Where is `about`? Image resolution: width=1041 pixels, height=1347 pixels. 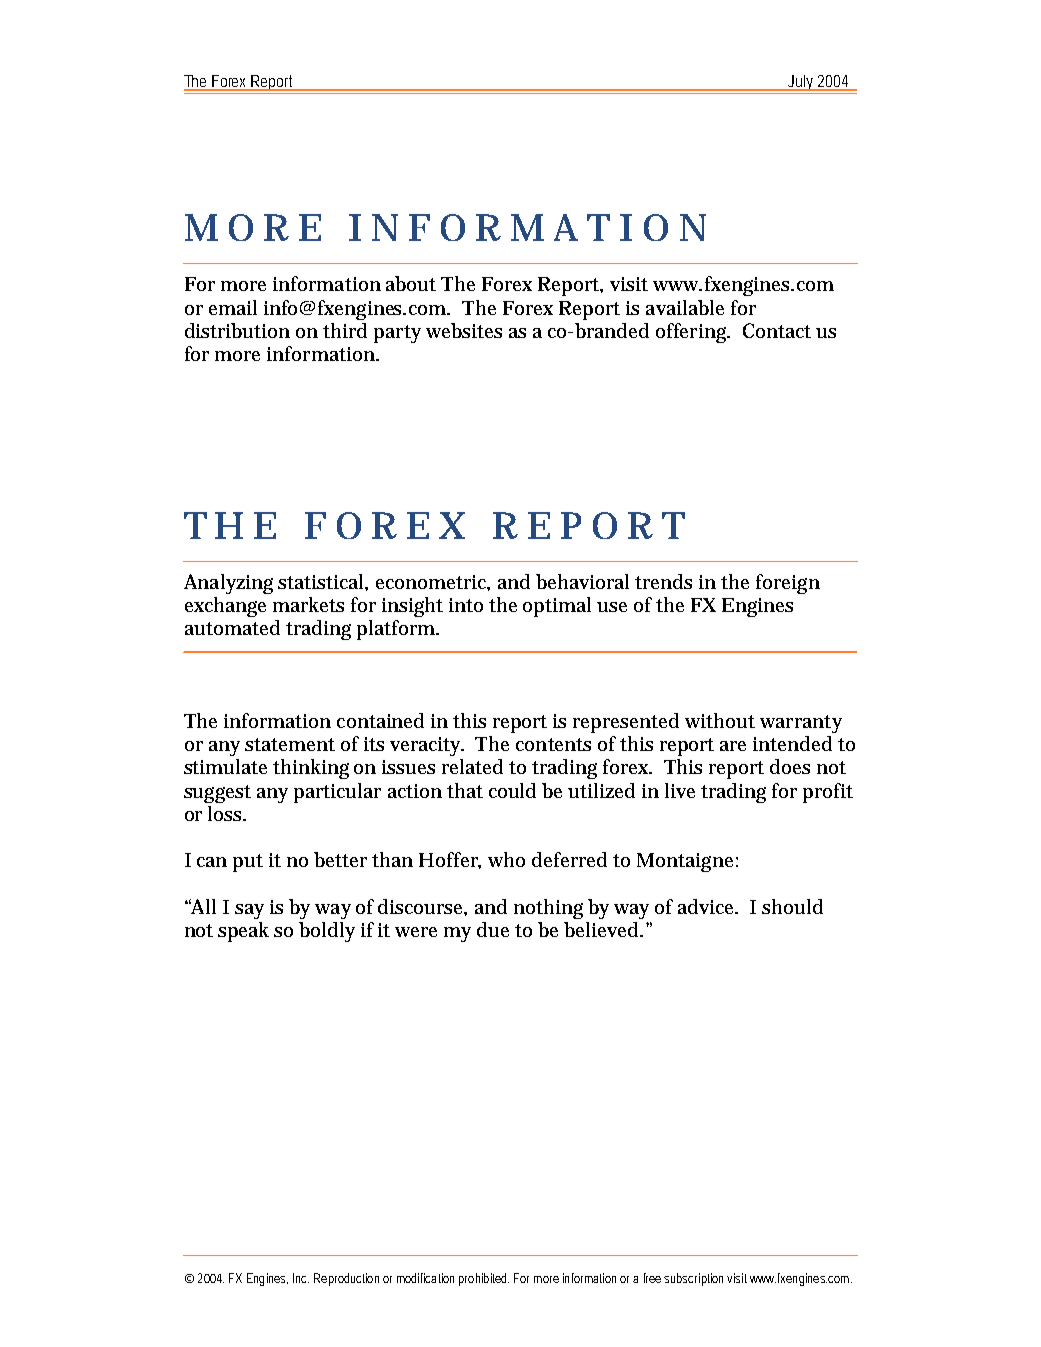
about is located at coordinates (411, 283).
